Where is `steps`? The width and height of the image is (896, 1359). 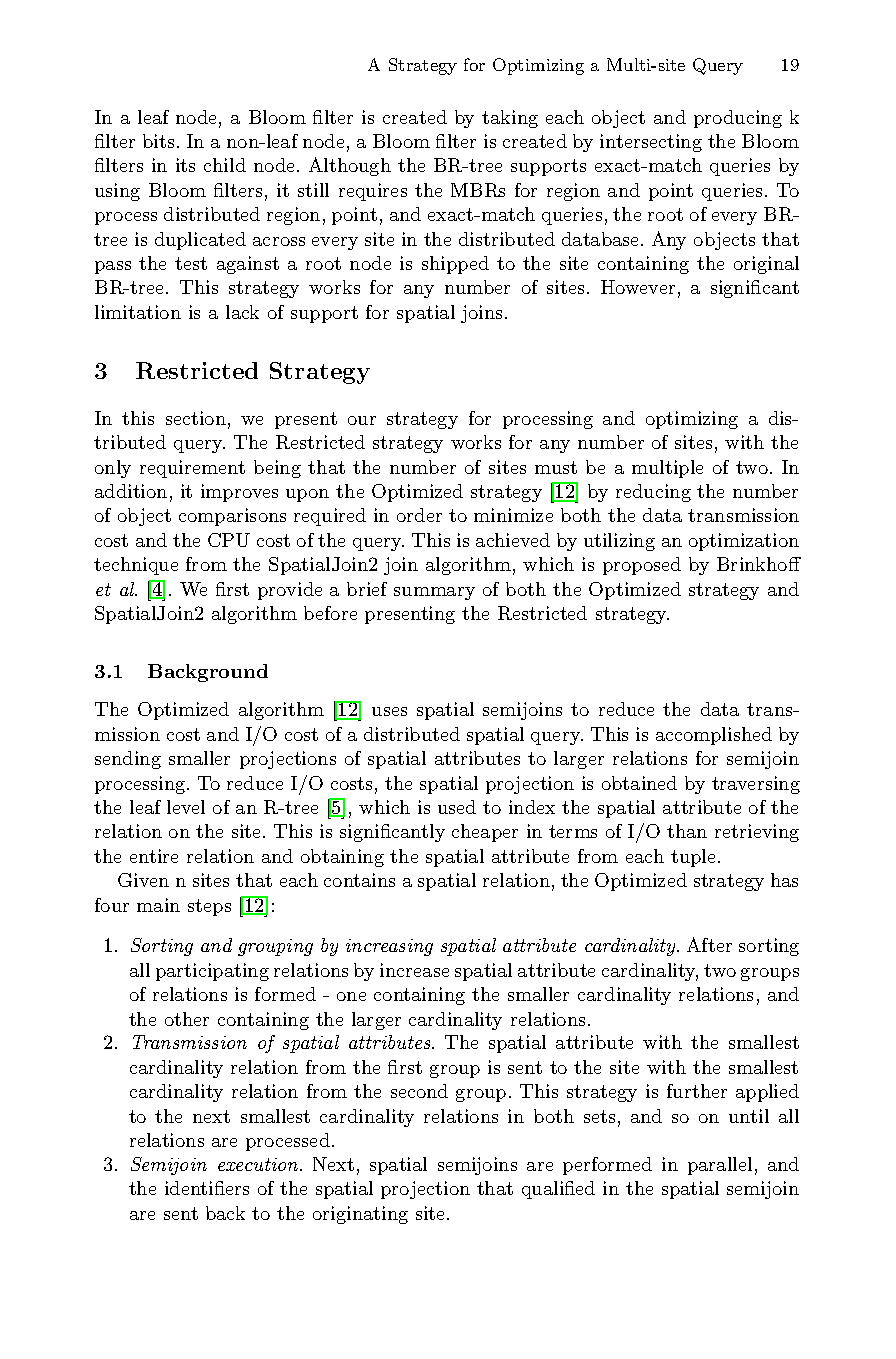 steps is located at coordinates (209, 907).
